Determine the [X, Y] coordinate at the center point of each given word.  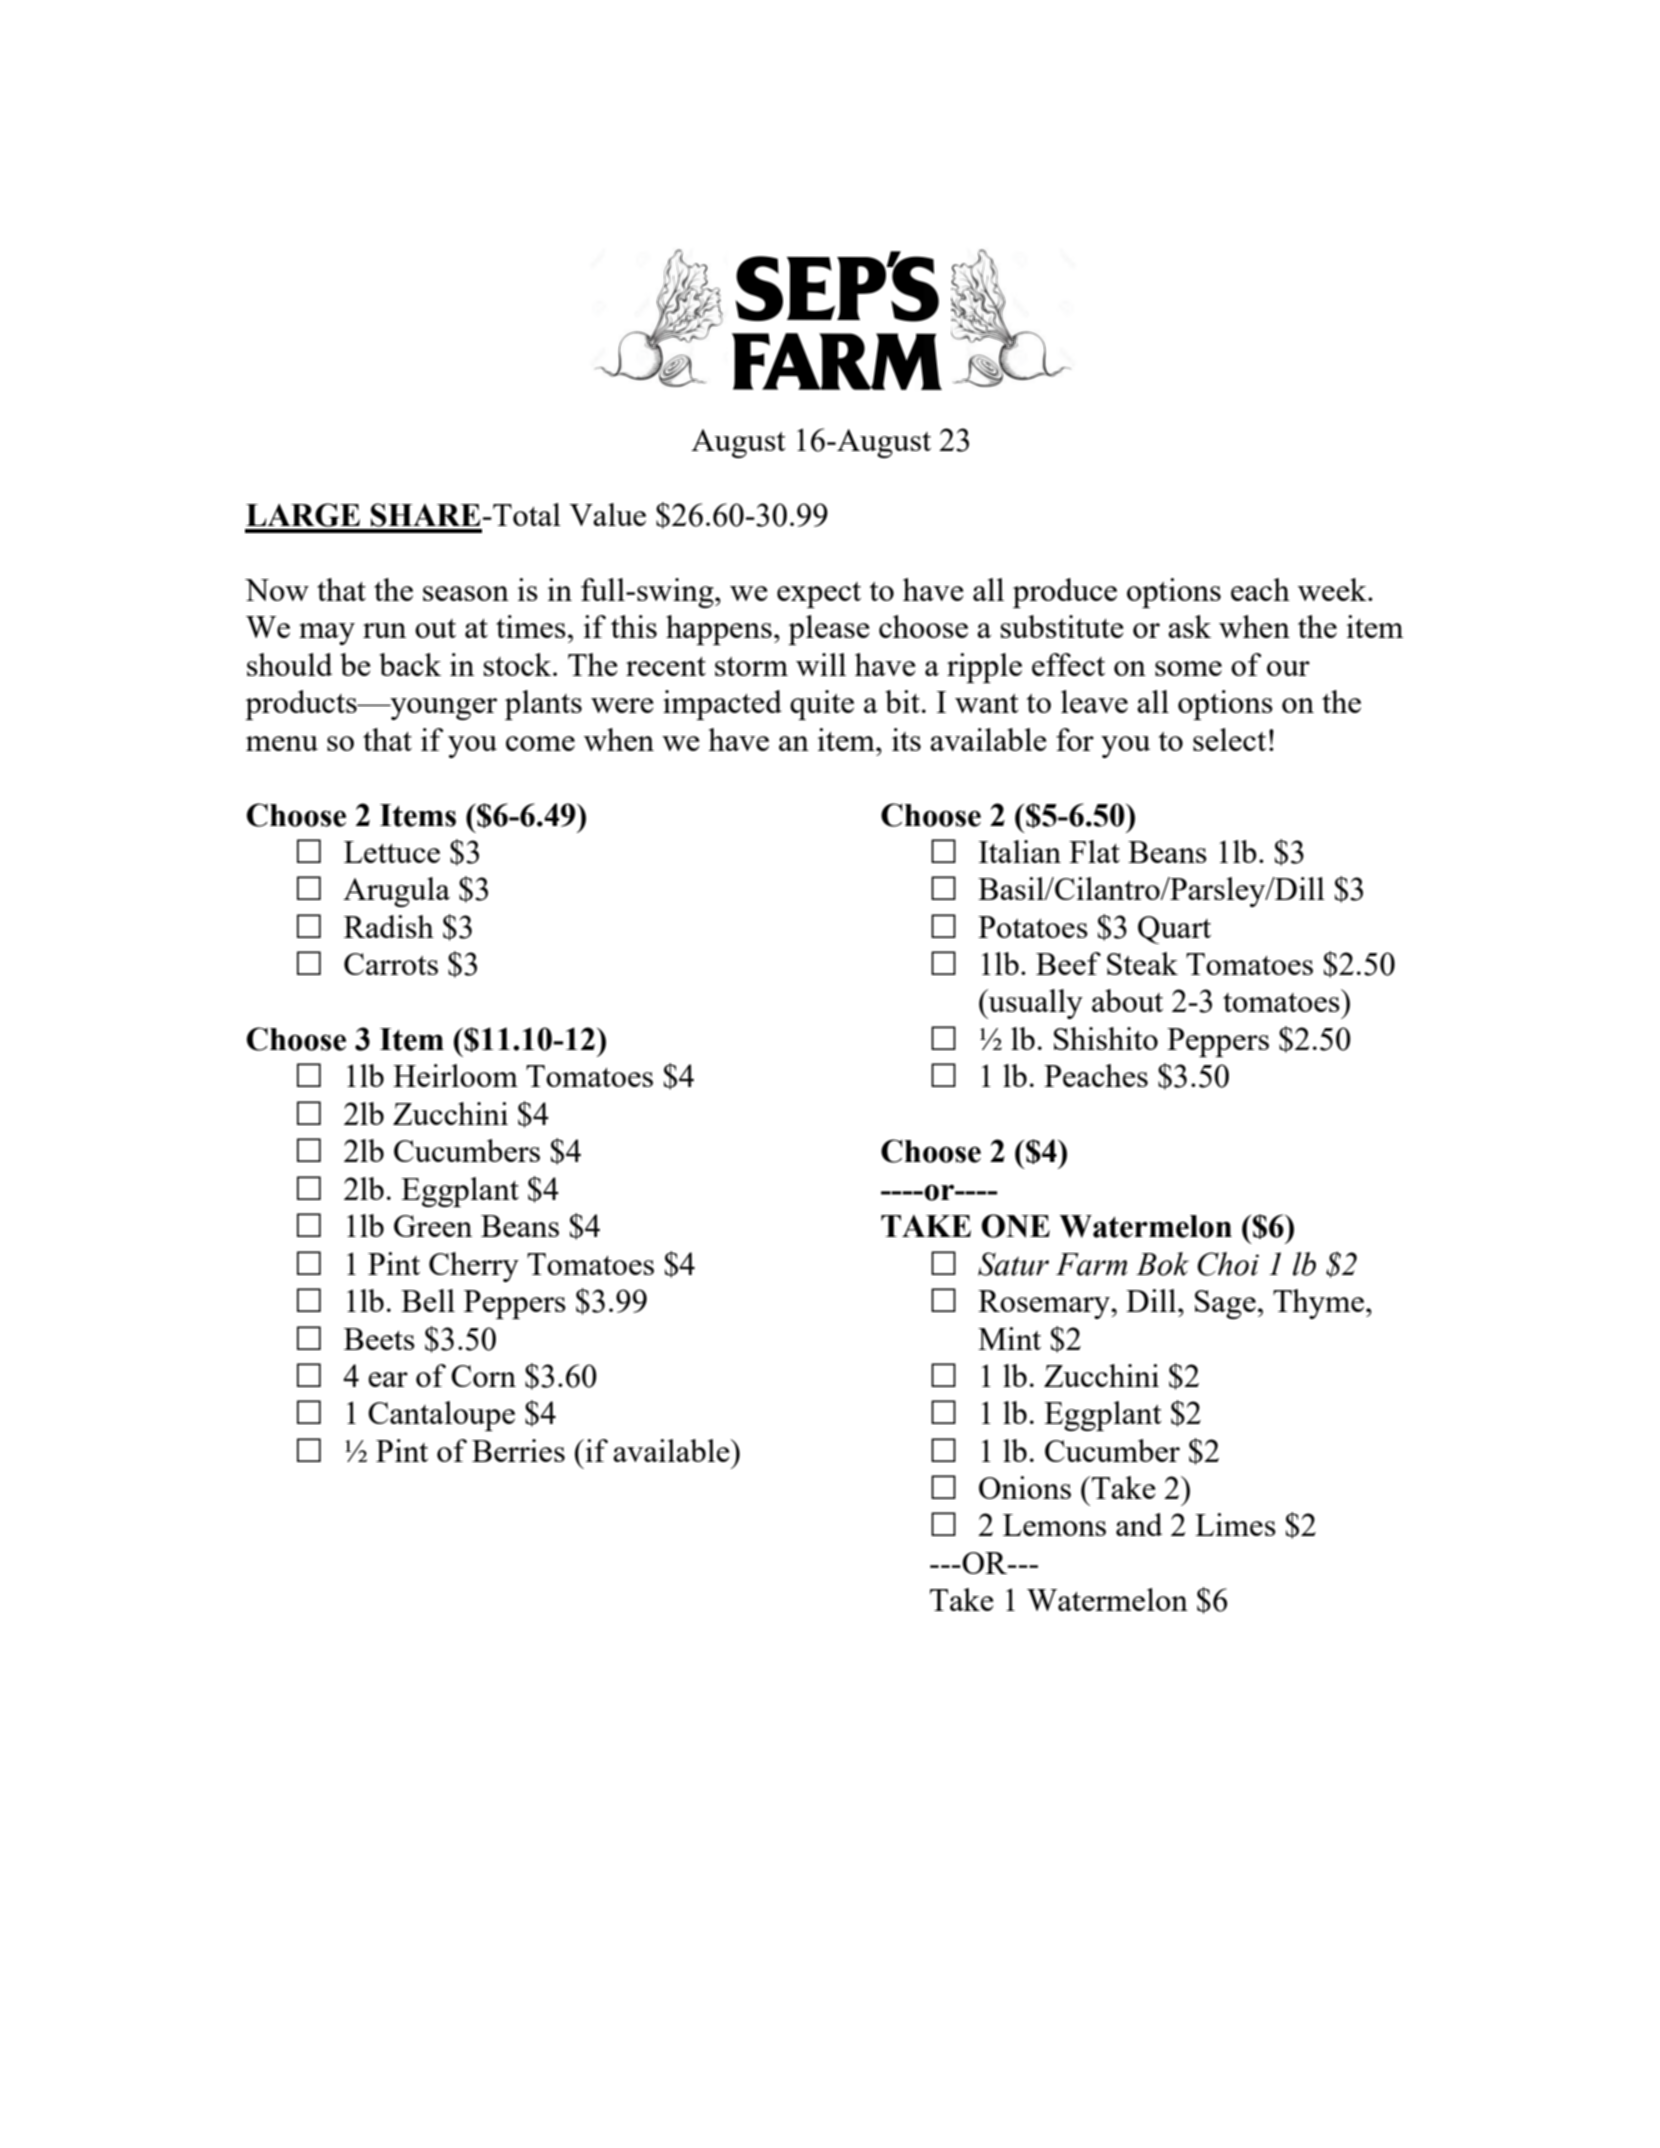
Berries [518, 1450]
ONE [1016, 1226]
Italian [1020, 851]
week [1333, 589]
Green [433, 1226]
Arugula [396, 892]
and [1139, 1524]
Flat [1094, 851]
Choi [1228, 1264]
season [466, 593]
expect [819, 595]
